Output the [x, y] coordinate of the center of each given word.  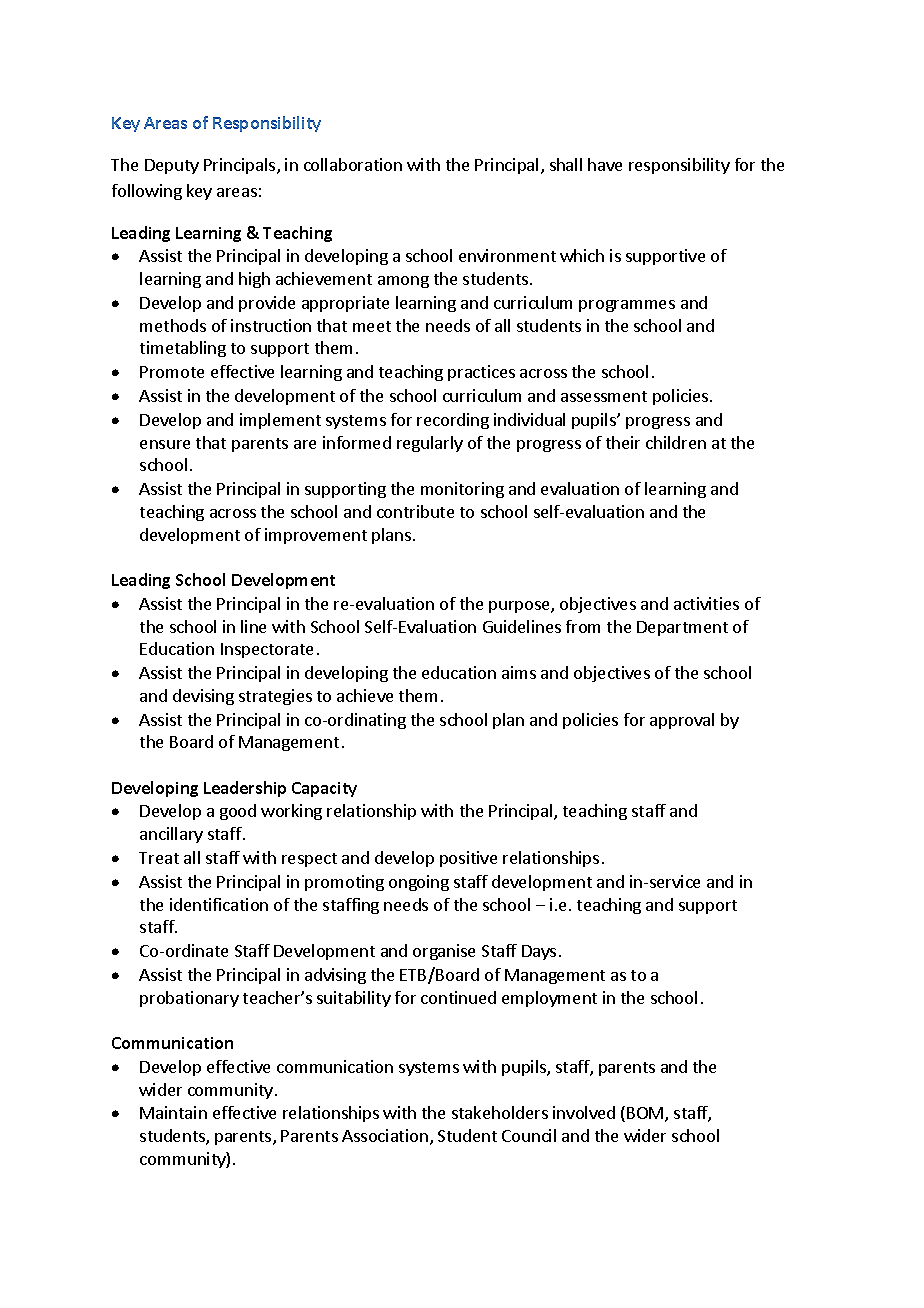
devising [203, 697]
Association [385, 1135]
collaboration [353, 164]
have [605, 164]
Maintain [173, 1112]
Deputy [172, 166]
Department [682, 628]
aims [519, 672]
